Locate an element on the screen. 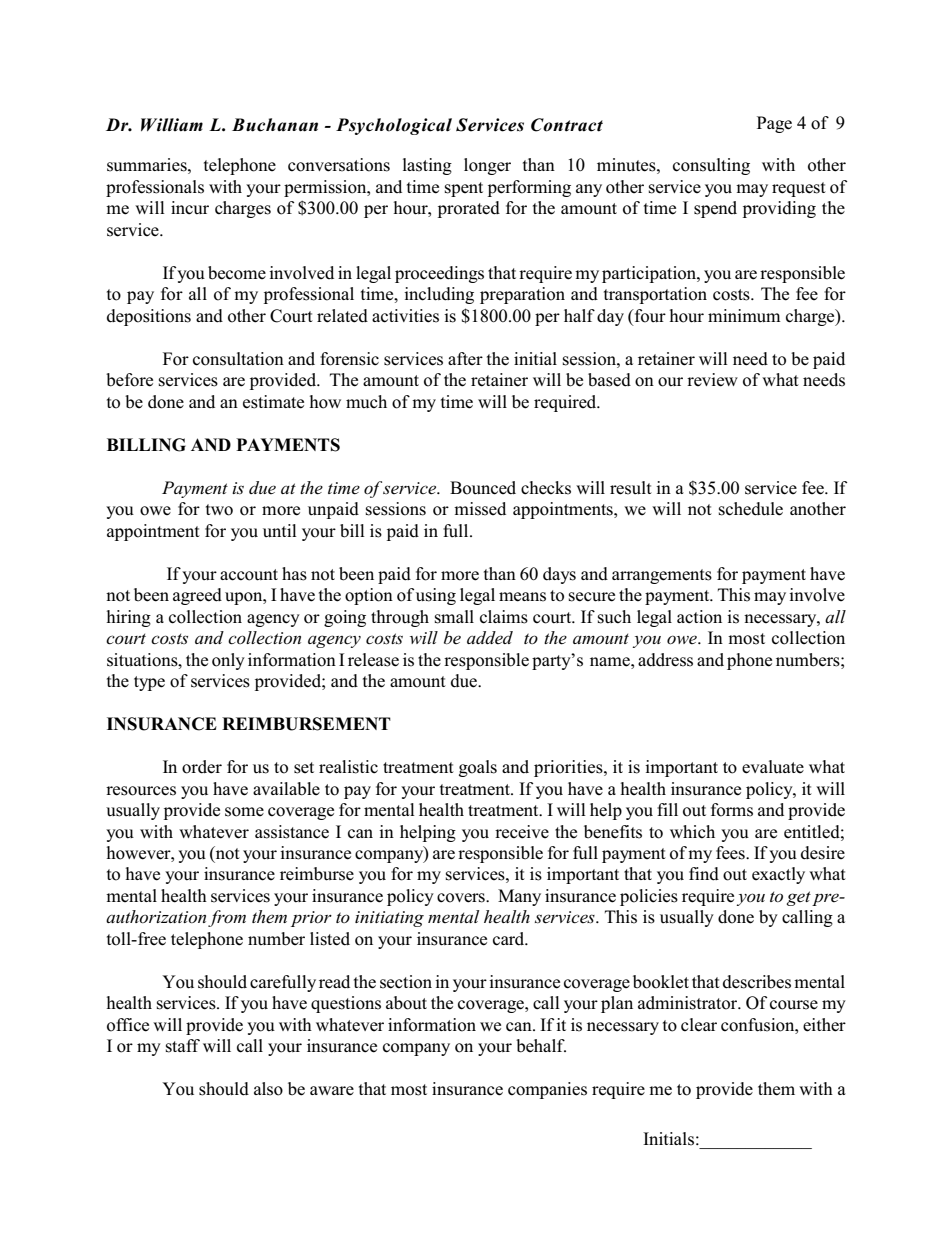 The width and height of the screenshot is (952, 1233). evaluate is located at coordinates (773, 767).
